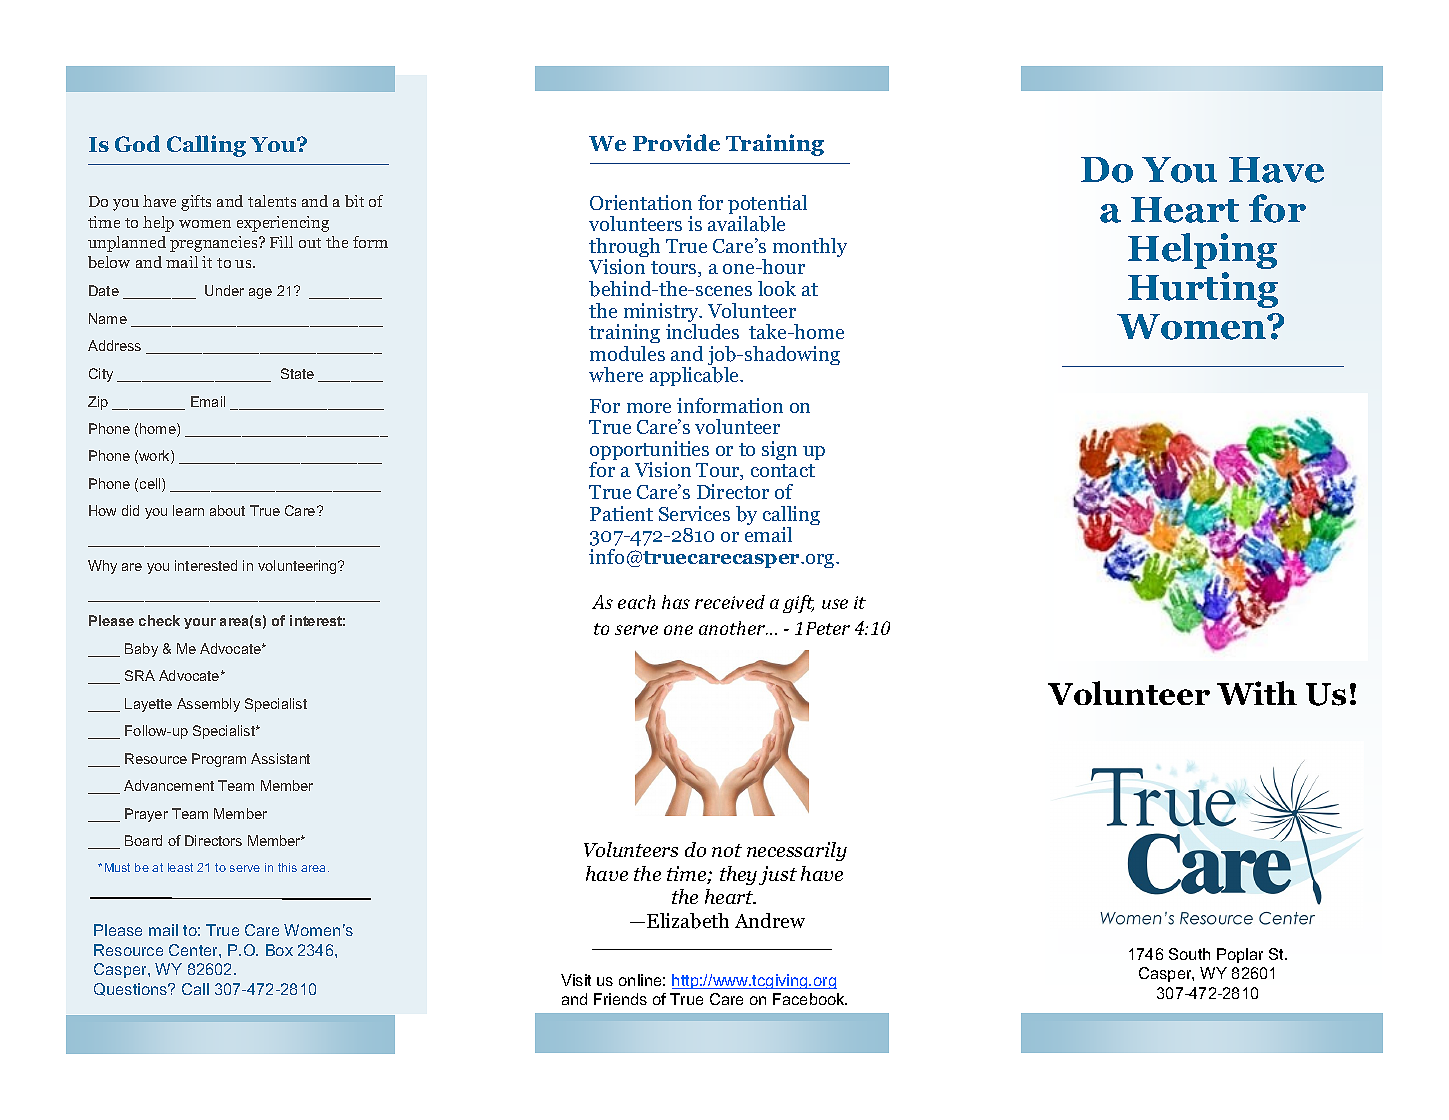 This screenshot has width=1449, height=1120. Describe the element at coordinates (151, 485) in the screenshot. I see `cell` at that location.
